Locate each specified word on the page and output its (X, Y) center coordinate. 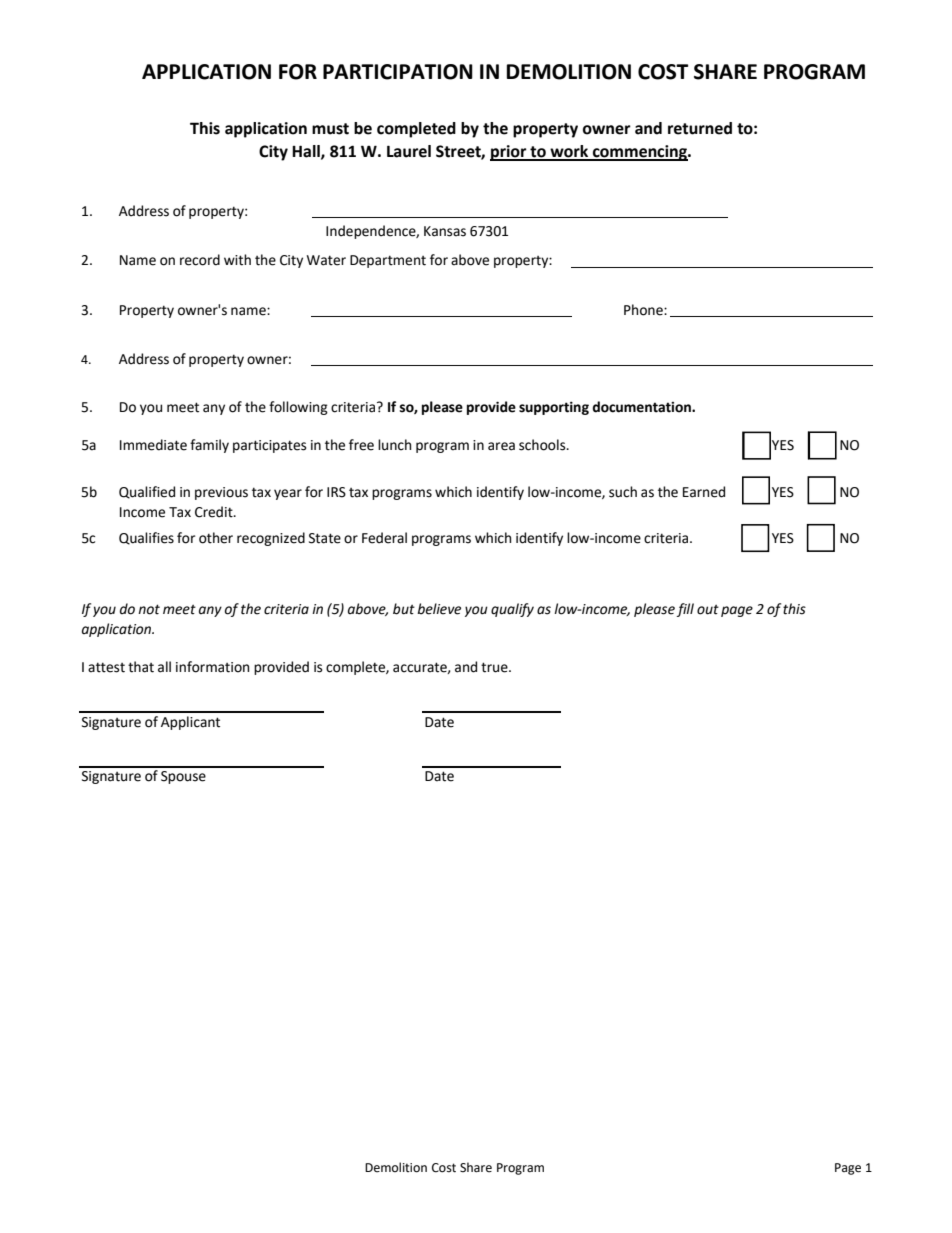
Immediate (153, 445)
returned (700, 128)
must (330, 129)
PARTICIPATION (398, 72)
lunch (394, 445)
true (495, 667)
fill (685, 610)
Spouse (183, 777)
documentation (642, 407)
